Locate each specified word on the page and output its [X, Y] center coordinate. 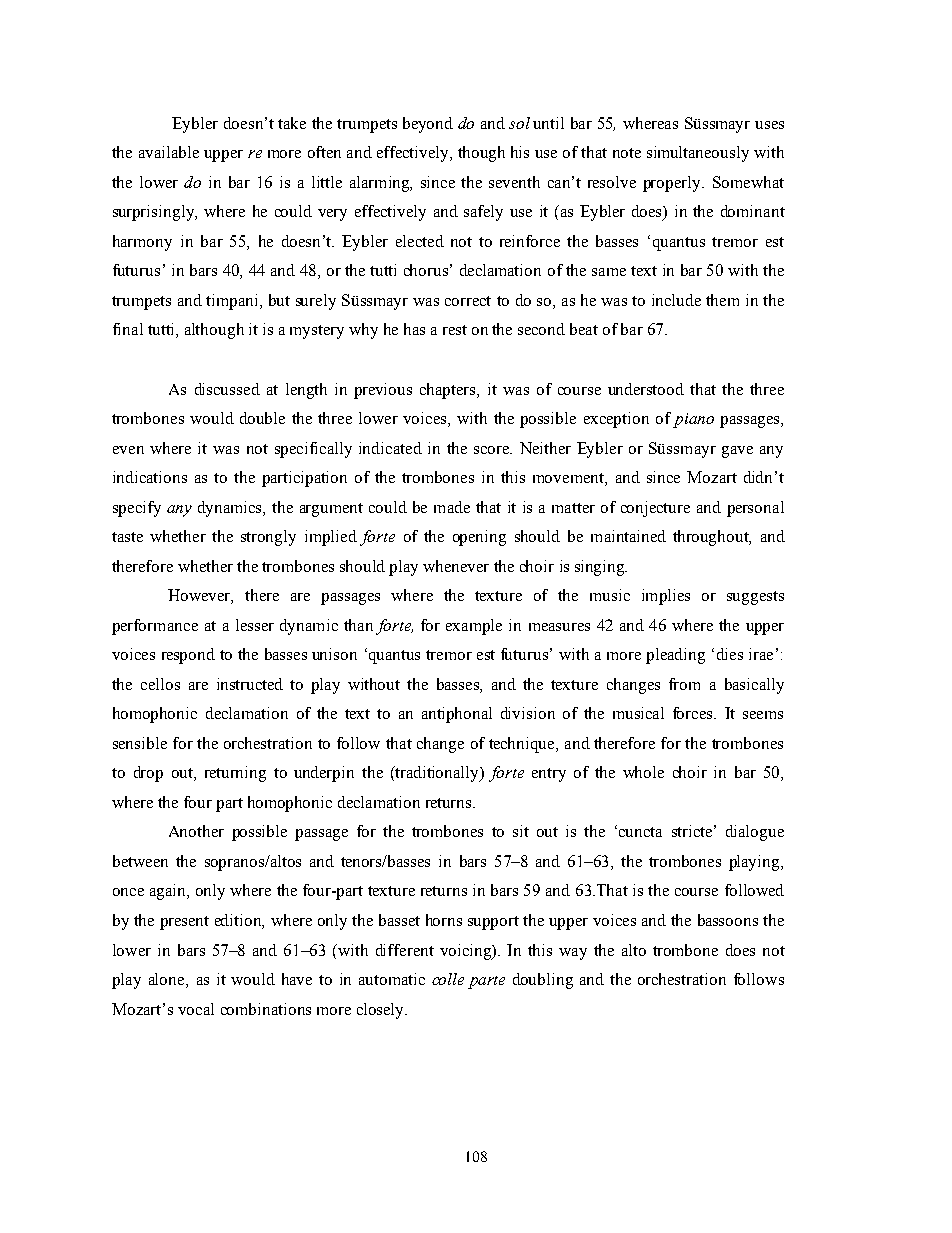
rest [455, 330]
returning [235, 774]
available [169, 152]
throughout [712, 538]
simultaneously [698, 154]
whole [643, 772]
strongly [268, 538]
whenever [456, 566]
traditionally [437, 774]
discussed [227, 389]
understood [646, 389]
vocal [196, 1009]
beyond [428, 125]
